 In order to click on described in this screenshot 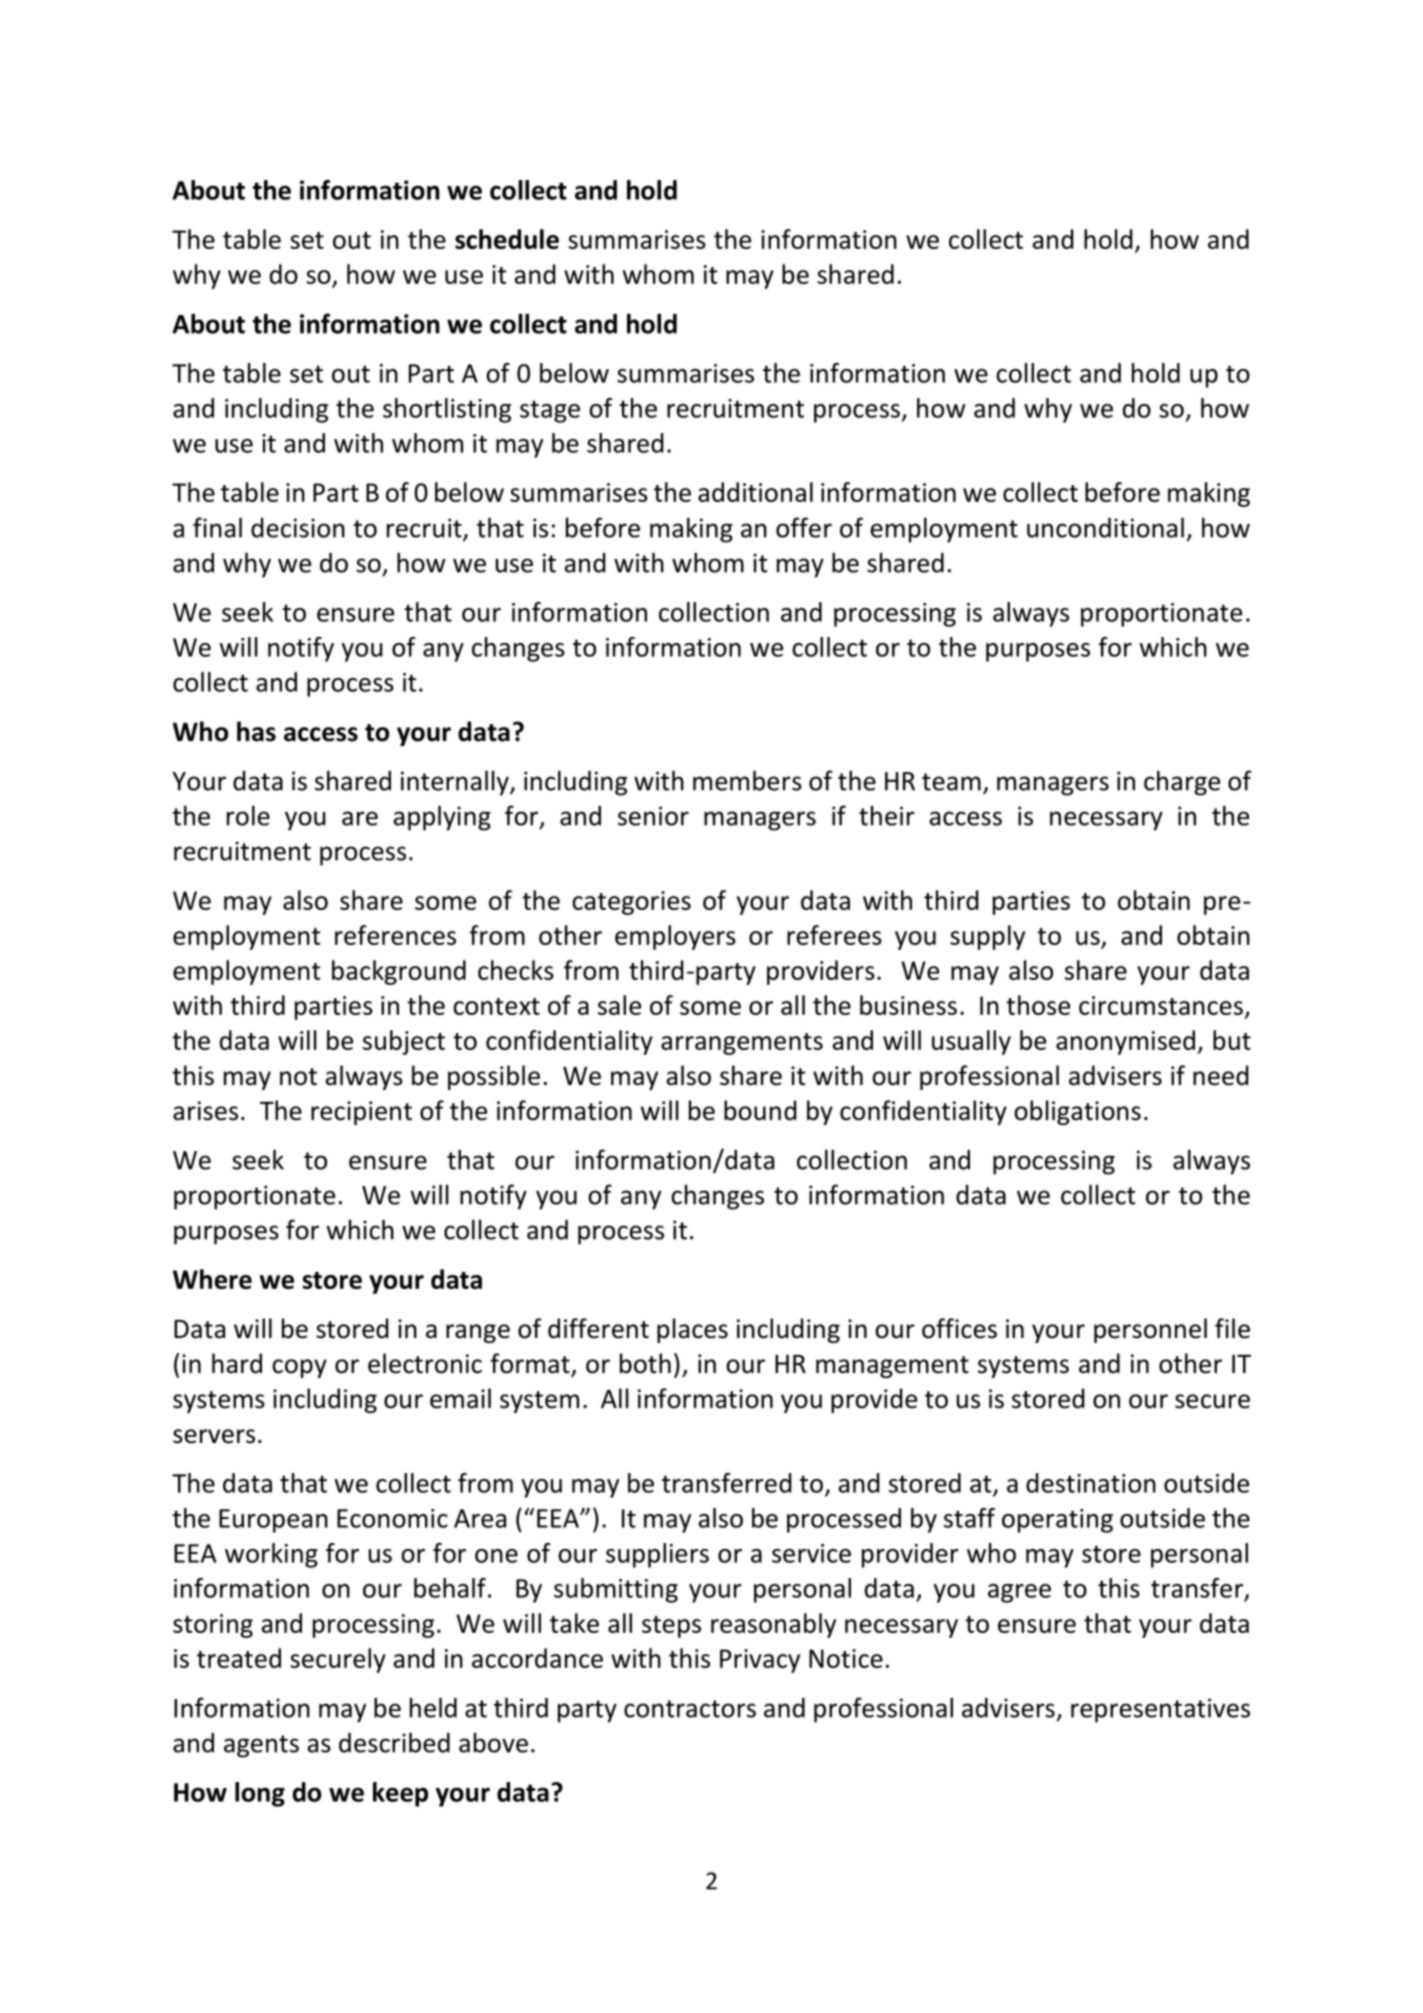, I will do `click(394, 1742)`.
